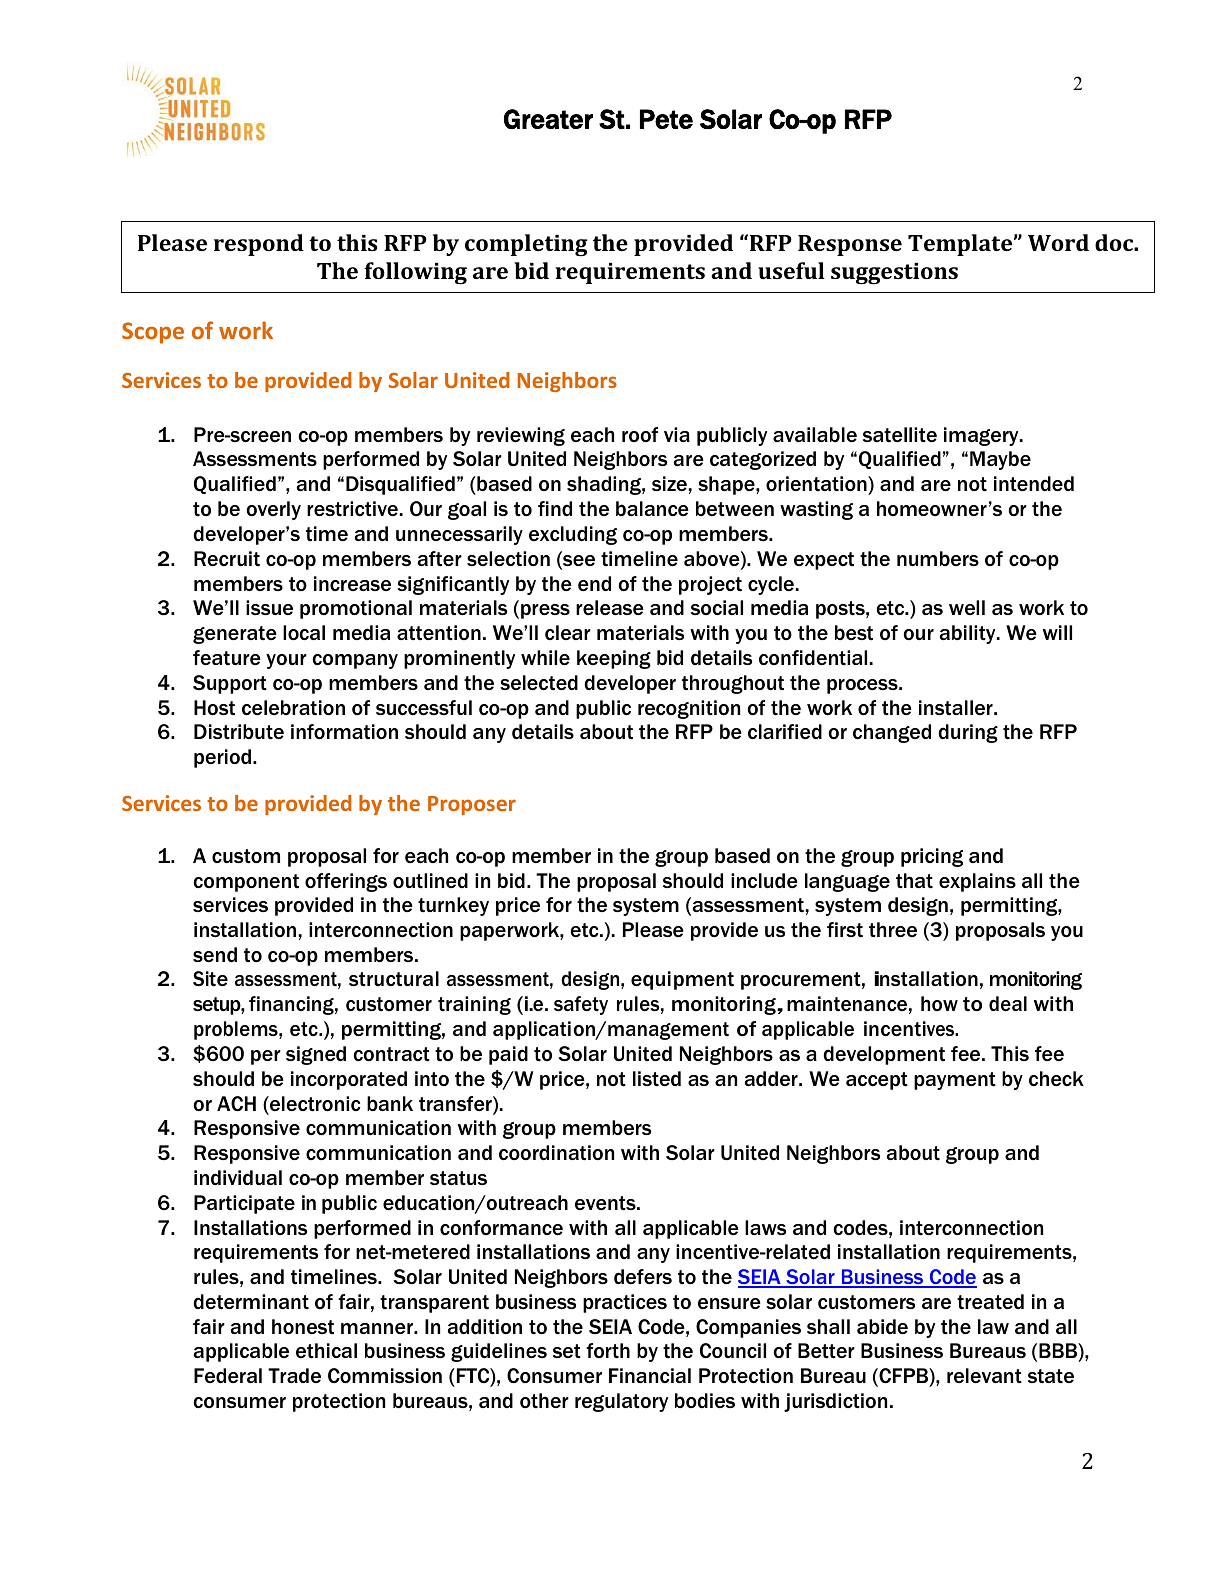  Describe the element at coordinates (316, 1055) in the document. I see `signed` at that location.
